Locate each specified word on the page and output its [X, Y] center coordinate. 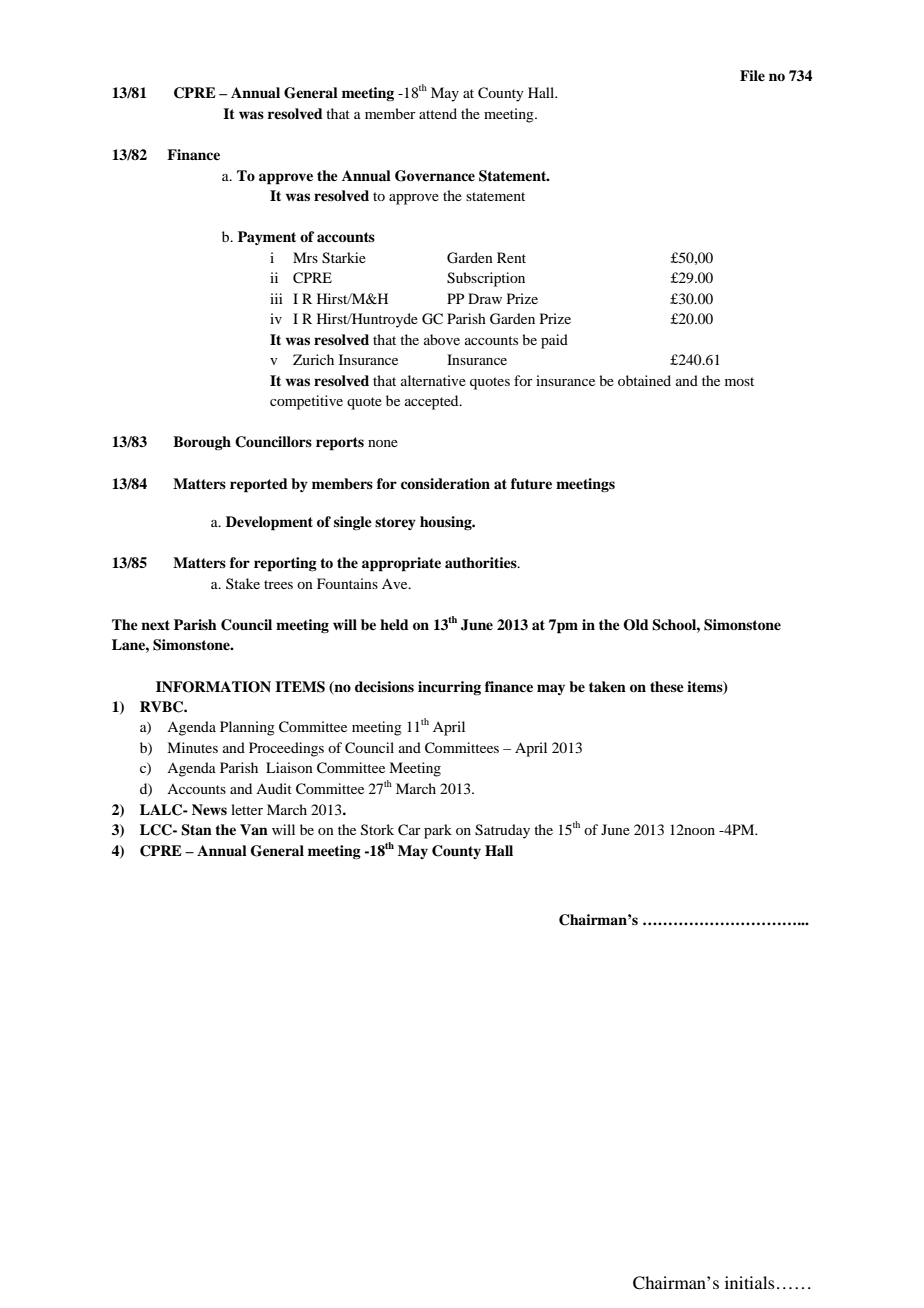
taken [607, 686]
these [667, 686]
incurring [449, 688]
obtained [644, 380]
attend [438, 113]
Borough [202, 443]
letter [247, 809]
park [438, 831]
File [752, 75]
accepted [433, 402]
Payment [267, 238]
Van [254, 829]
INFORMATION [213, 687]
